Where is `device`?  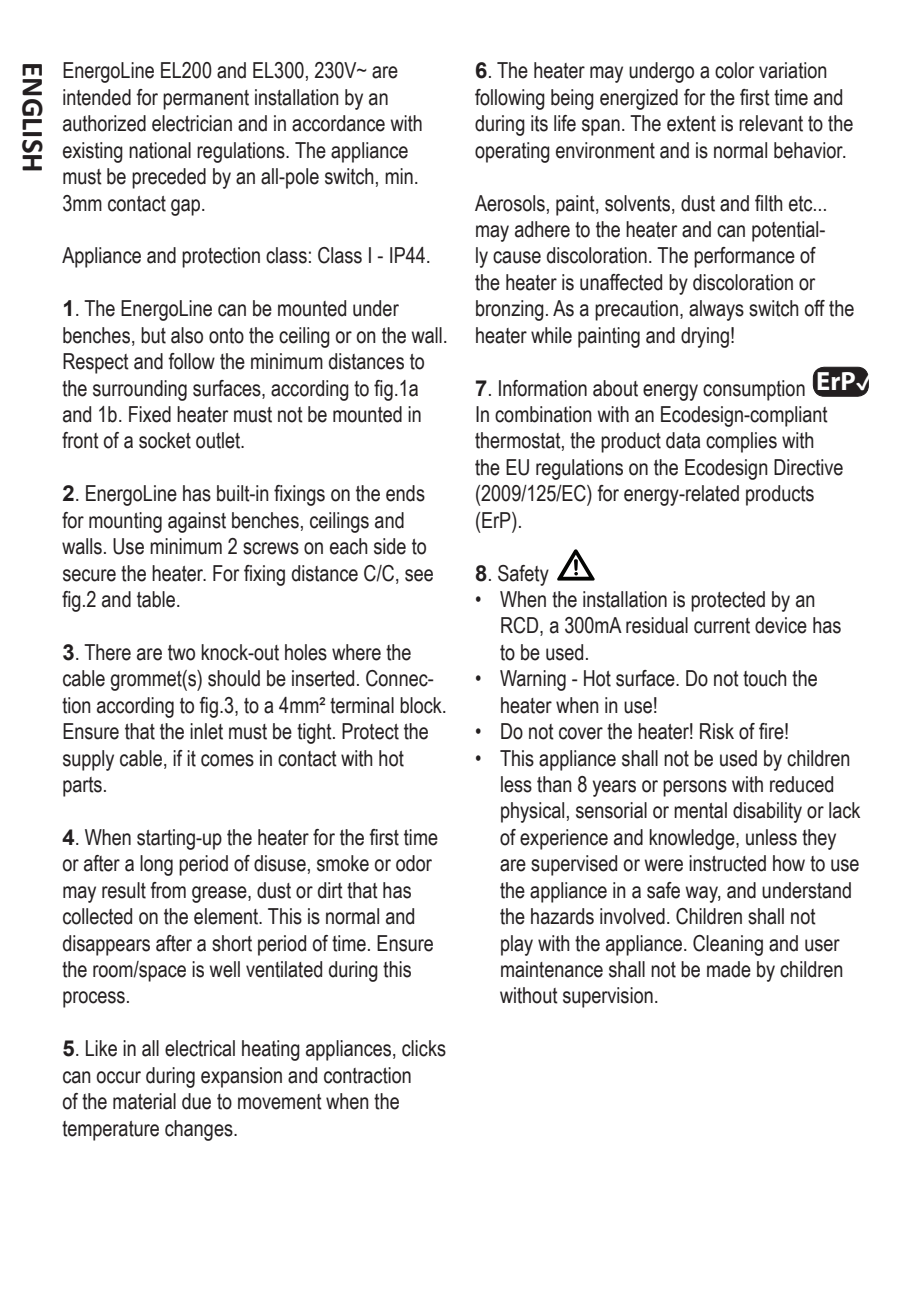
device is located at coordinates (781, 625).
